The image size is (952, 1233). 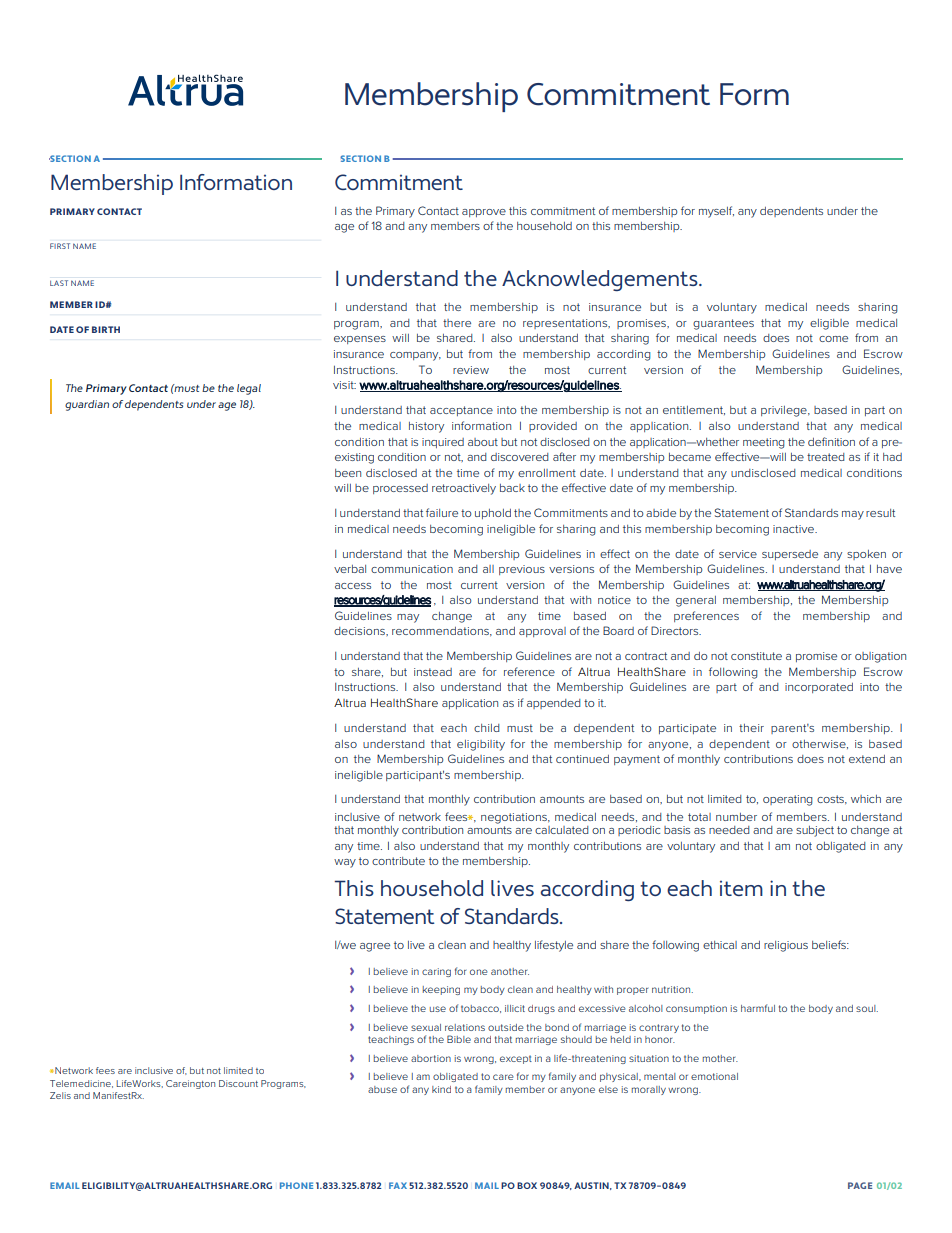 I want to click on another, so click(x=510, y=971).
